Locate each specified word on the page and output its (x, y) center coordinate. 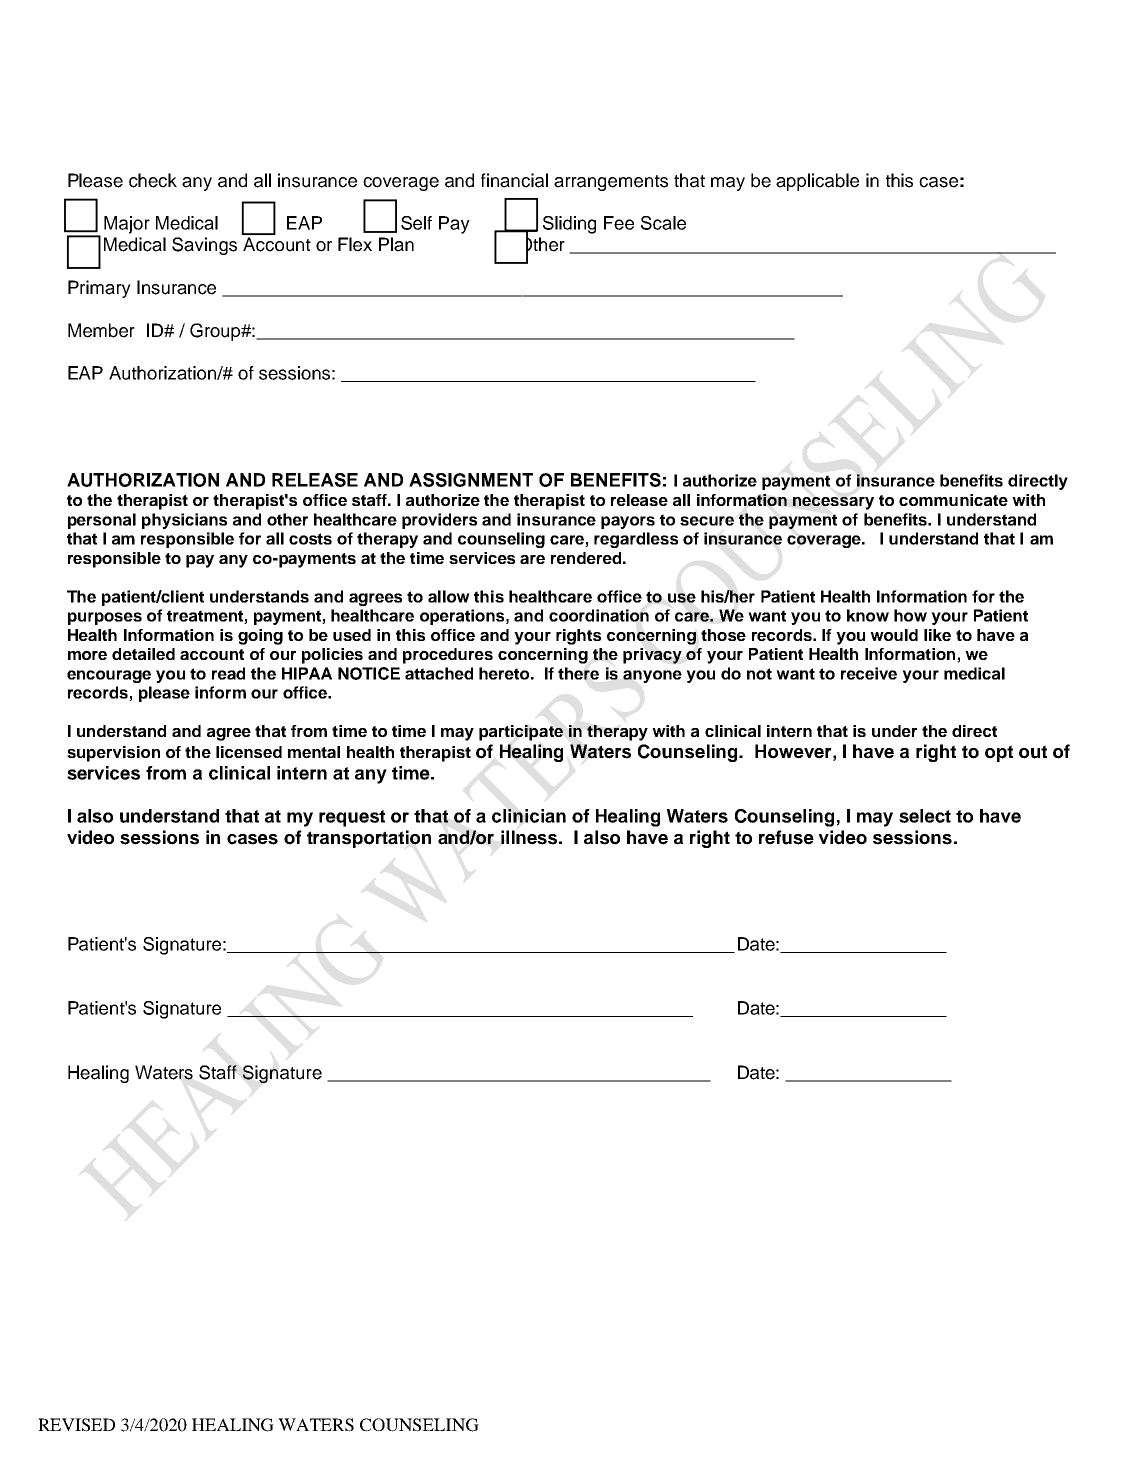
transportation (369, 839)
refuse (786, 837)
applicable (817, 182)
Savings (204, 246)
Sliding (569, 225)
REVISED (76, 1425)
